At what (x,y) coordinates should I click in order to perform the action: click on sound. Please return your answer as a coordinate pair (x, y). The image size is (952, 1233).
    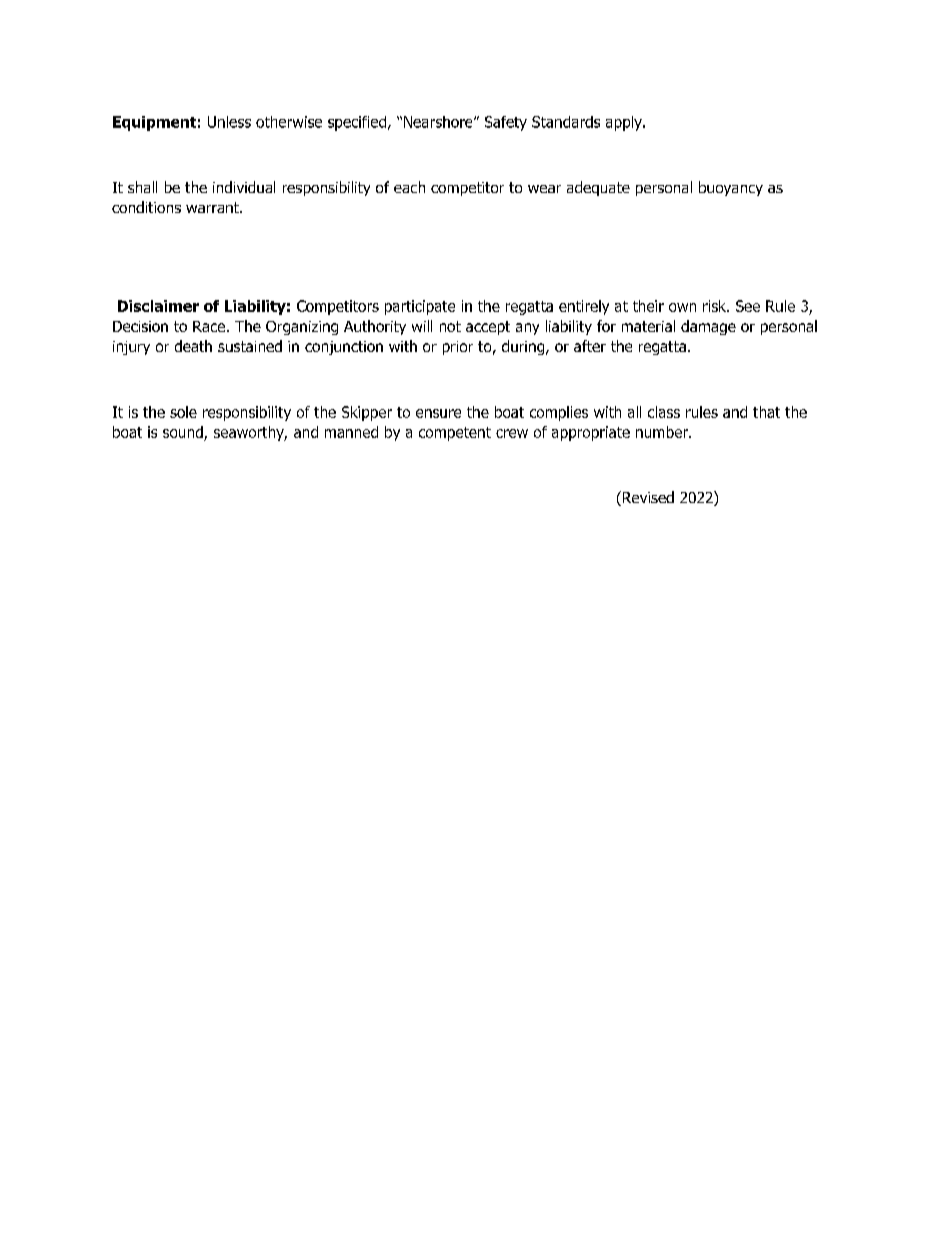
    Looking at the image, I should click on (184, 433).
